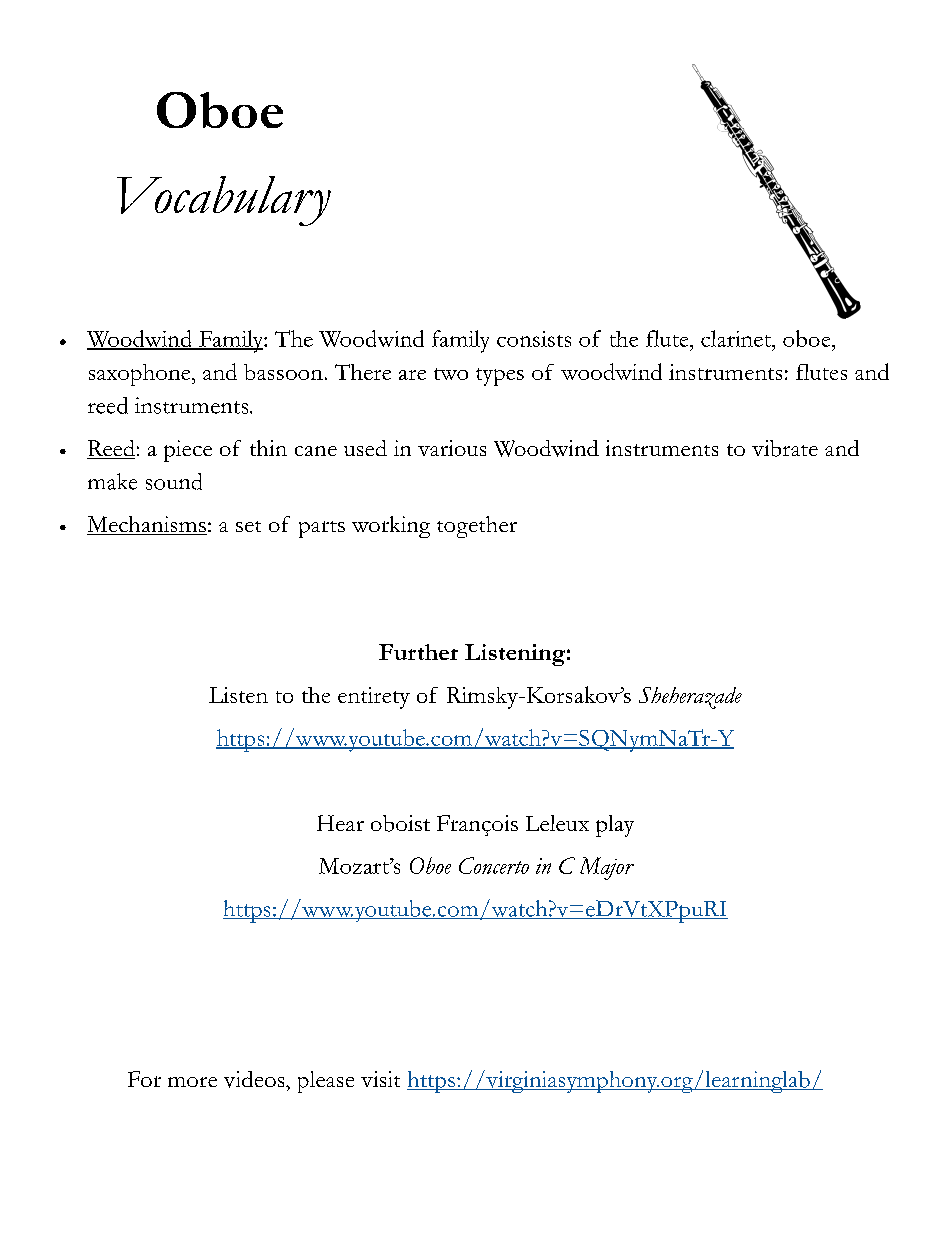  I want to click on Concerto, so click(494, 865).
